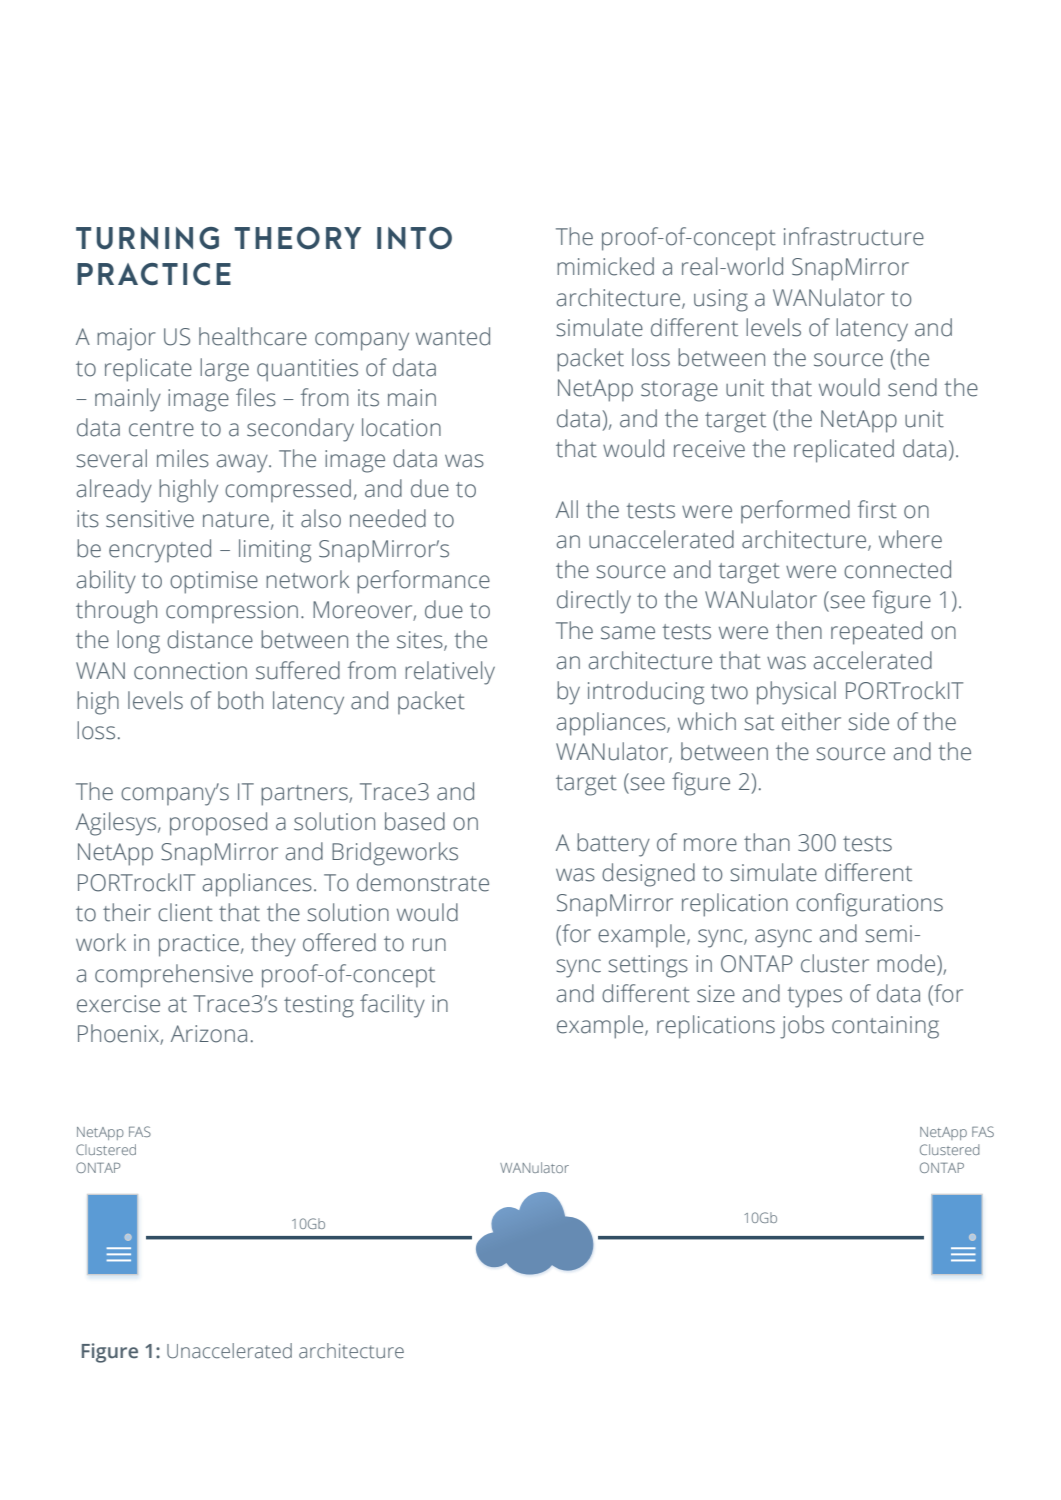 The image size is (1061, 1500). I want to click on based, so click(415, 821).
